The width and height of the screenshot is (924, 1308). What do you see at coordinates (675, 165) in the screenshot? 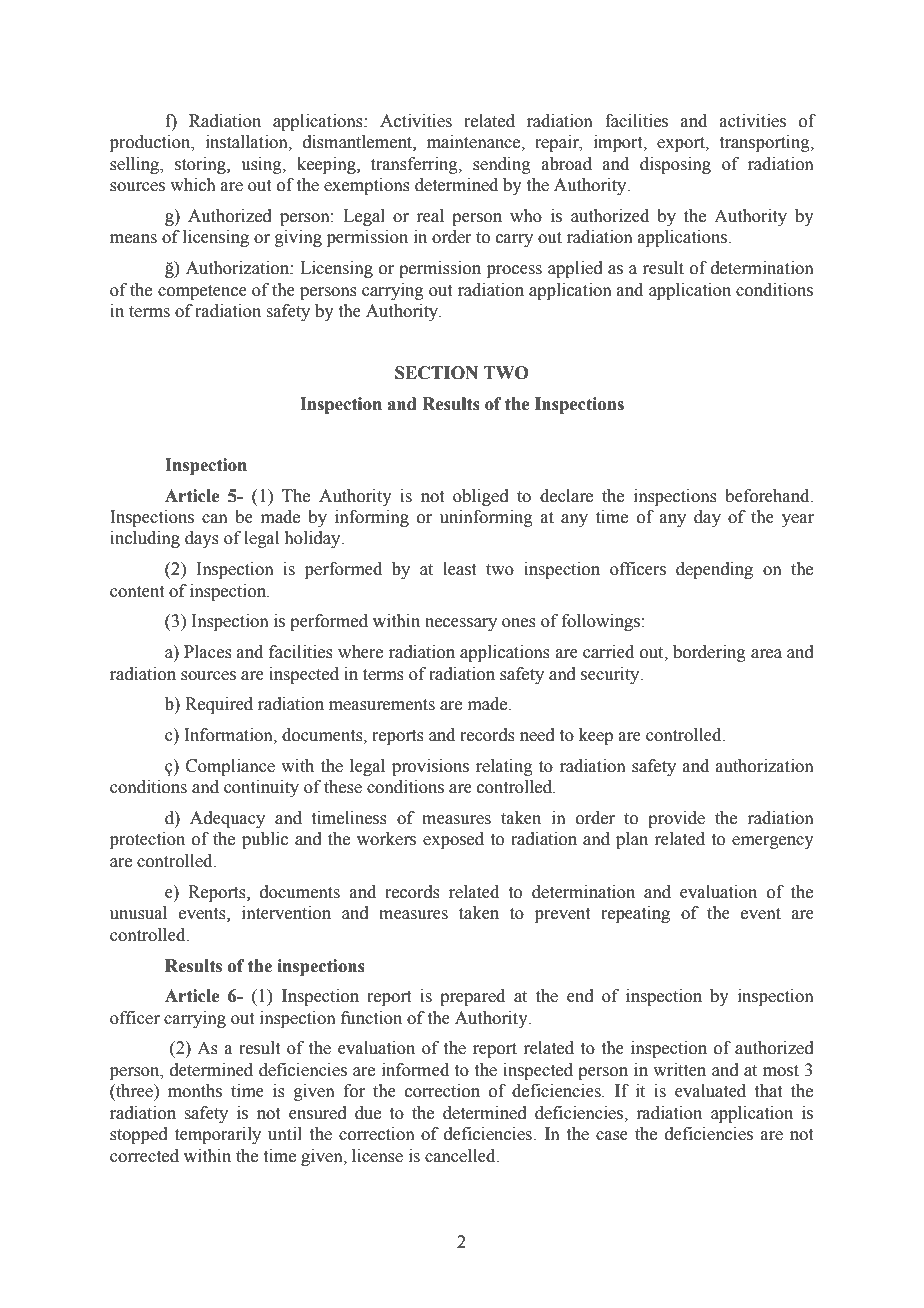
I see `disposing` at bounding box center [675, 165].
